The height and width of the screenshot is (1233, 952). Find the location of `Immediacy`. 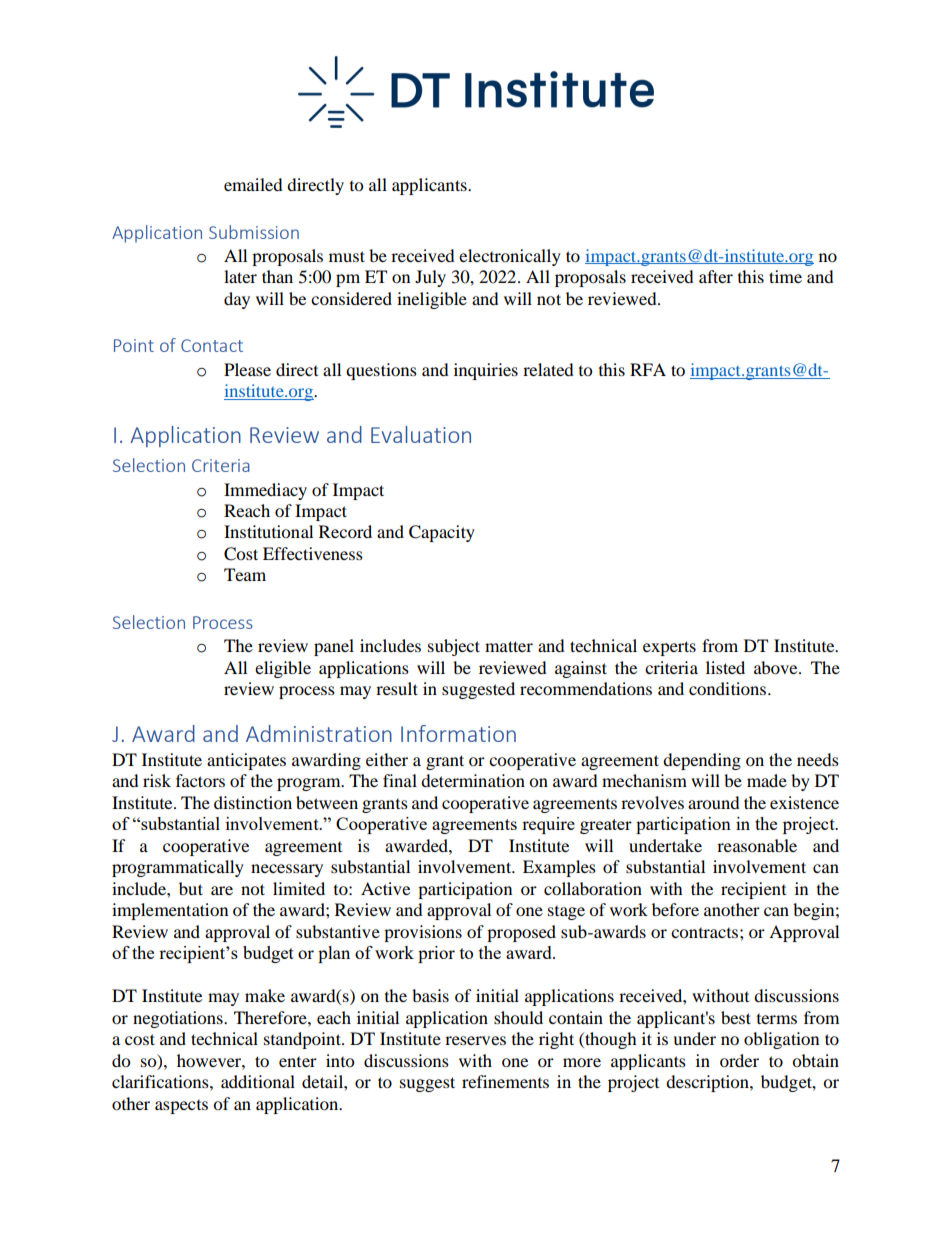

Immediacy is located at coordinates (265, 491).
